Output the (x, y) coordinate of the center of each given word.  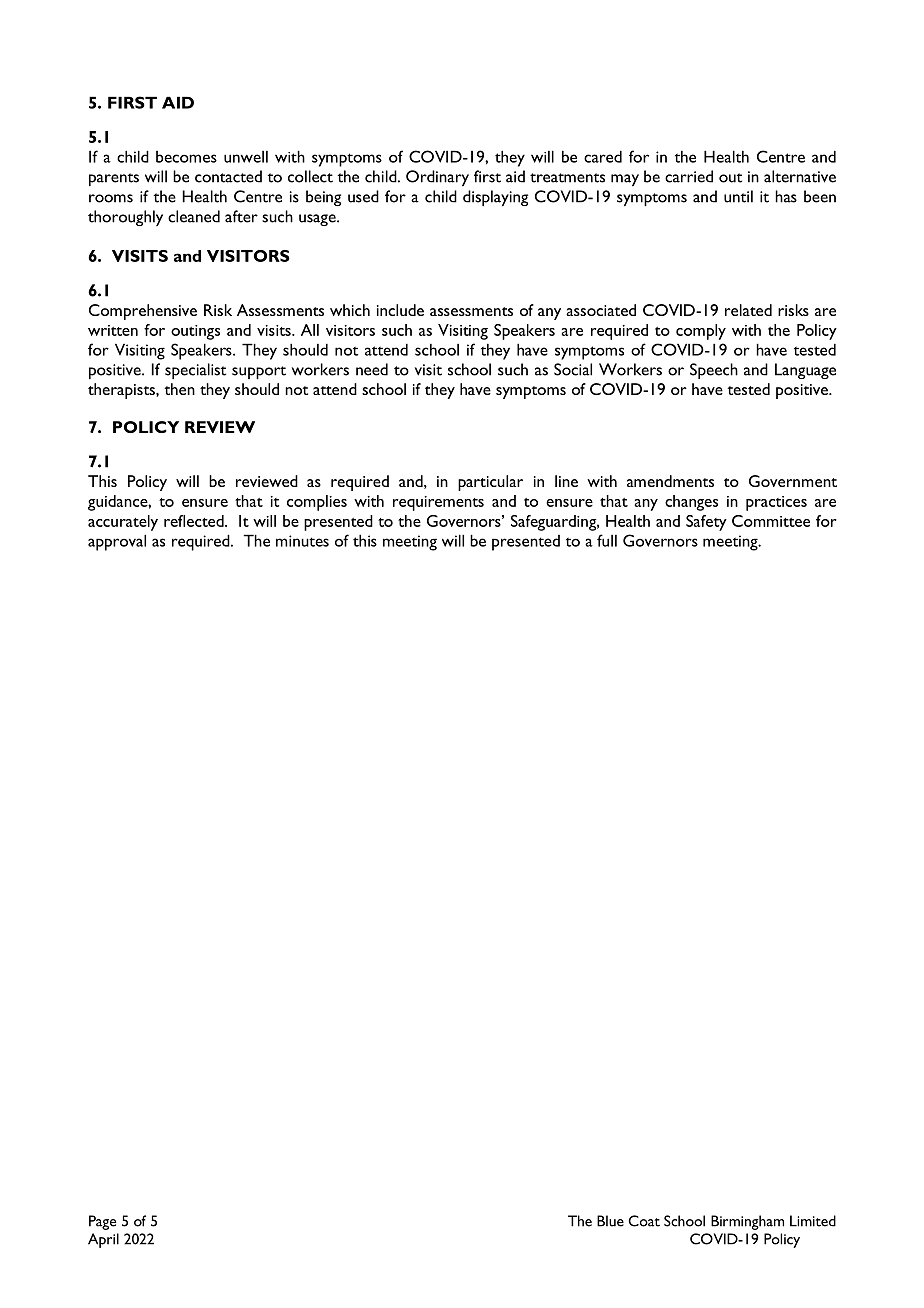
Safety (706, 523)
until (738, 196)
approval (117, 542)
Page (102, 1222)
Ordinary (437, 178)
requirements (438, 503)
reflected (195, 521)
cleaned (194, 216)
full (607, 540)
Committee (771, 521)
